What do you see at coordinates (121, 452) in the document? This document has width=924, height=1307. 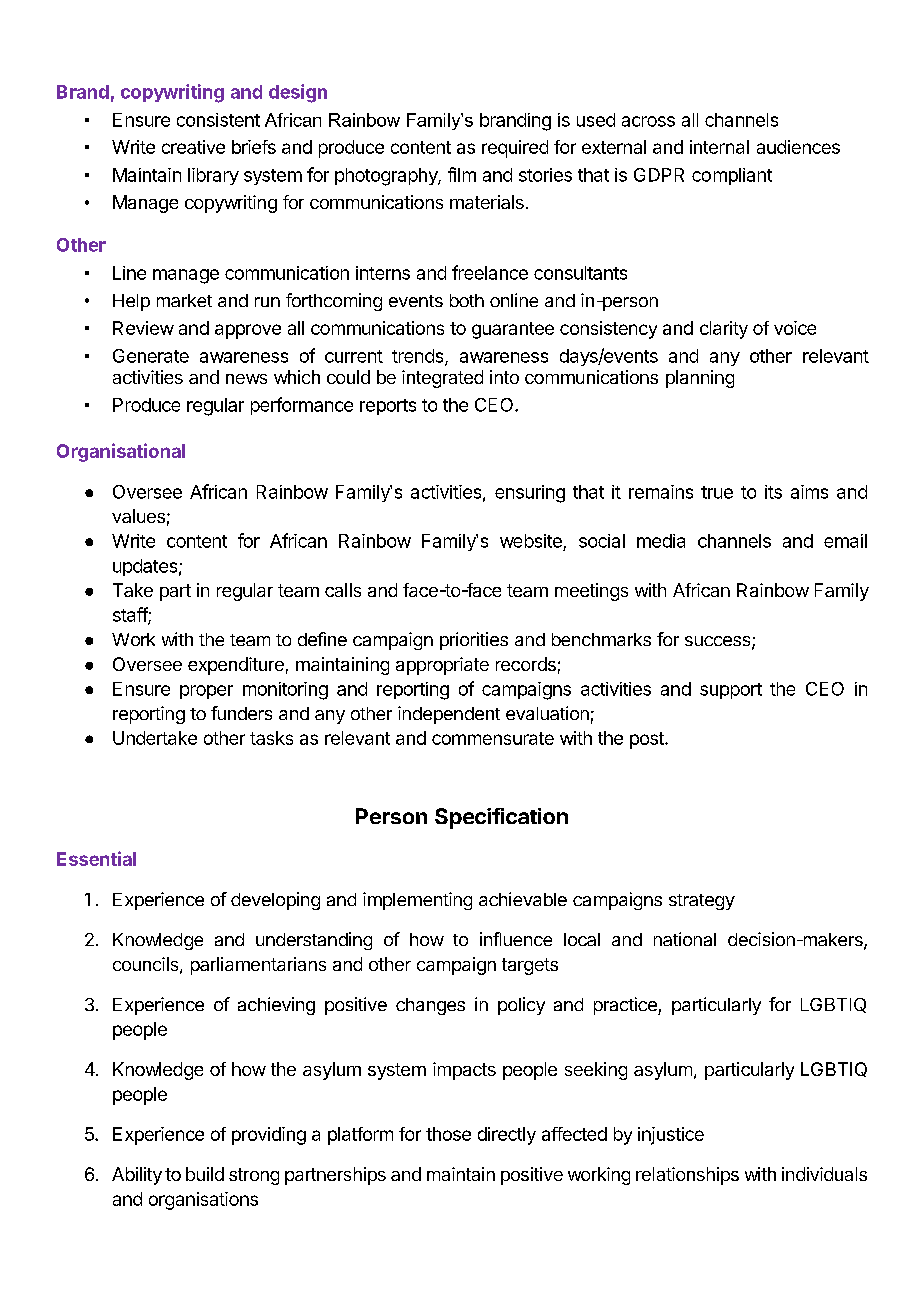 I see `Organisational` at bounding box center [121, 452].
